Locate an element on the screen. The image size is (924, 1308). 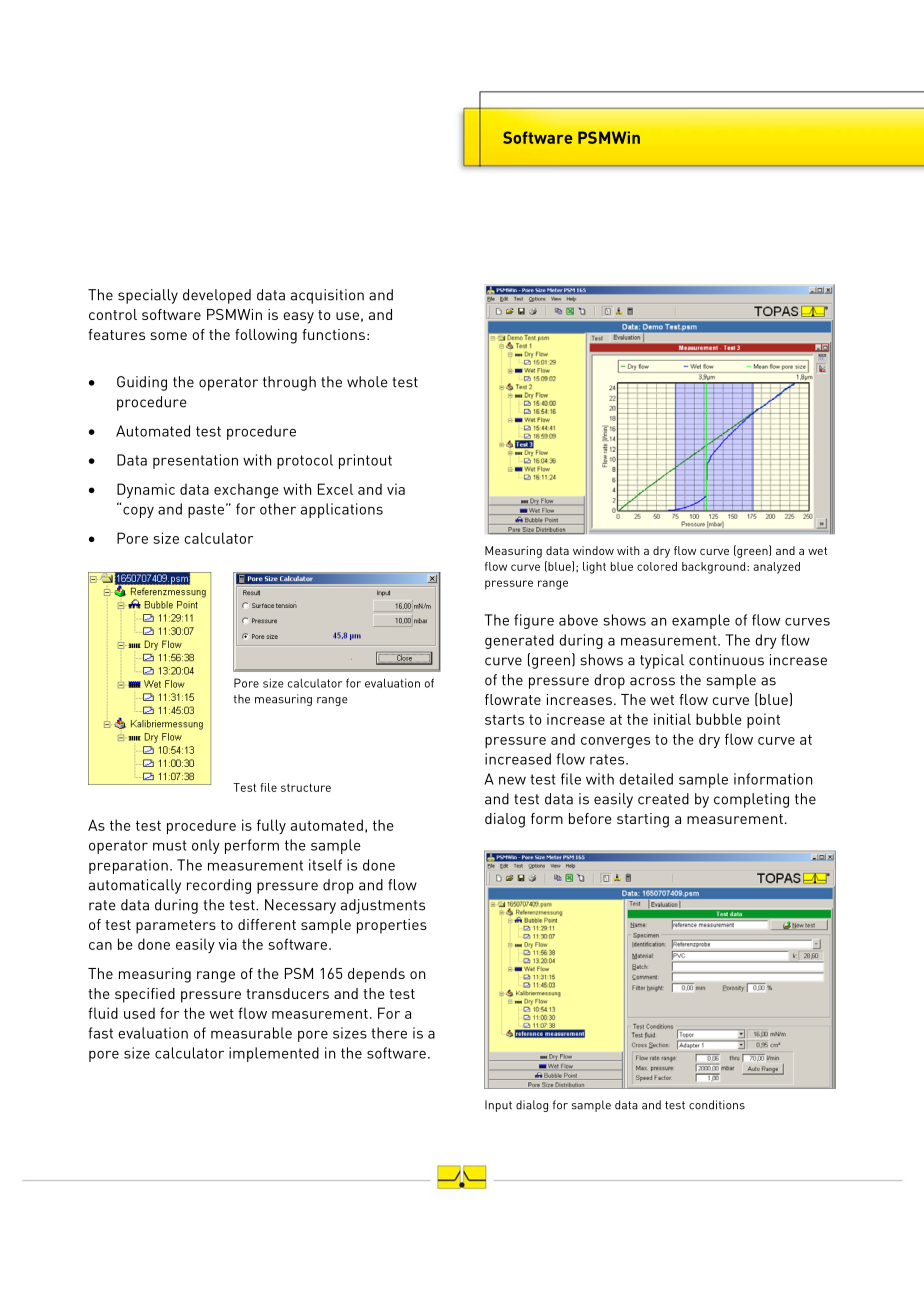
must is located at coordinates (170, 845).
